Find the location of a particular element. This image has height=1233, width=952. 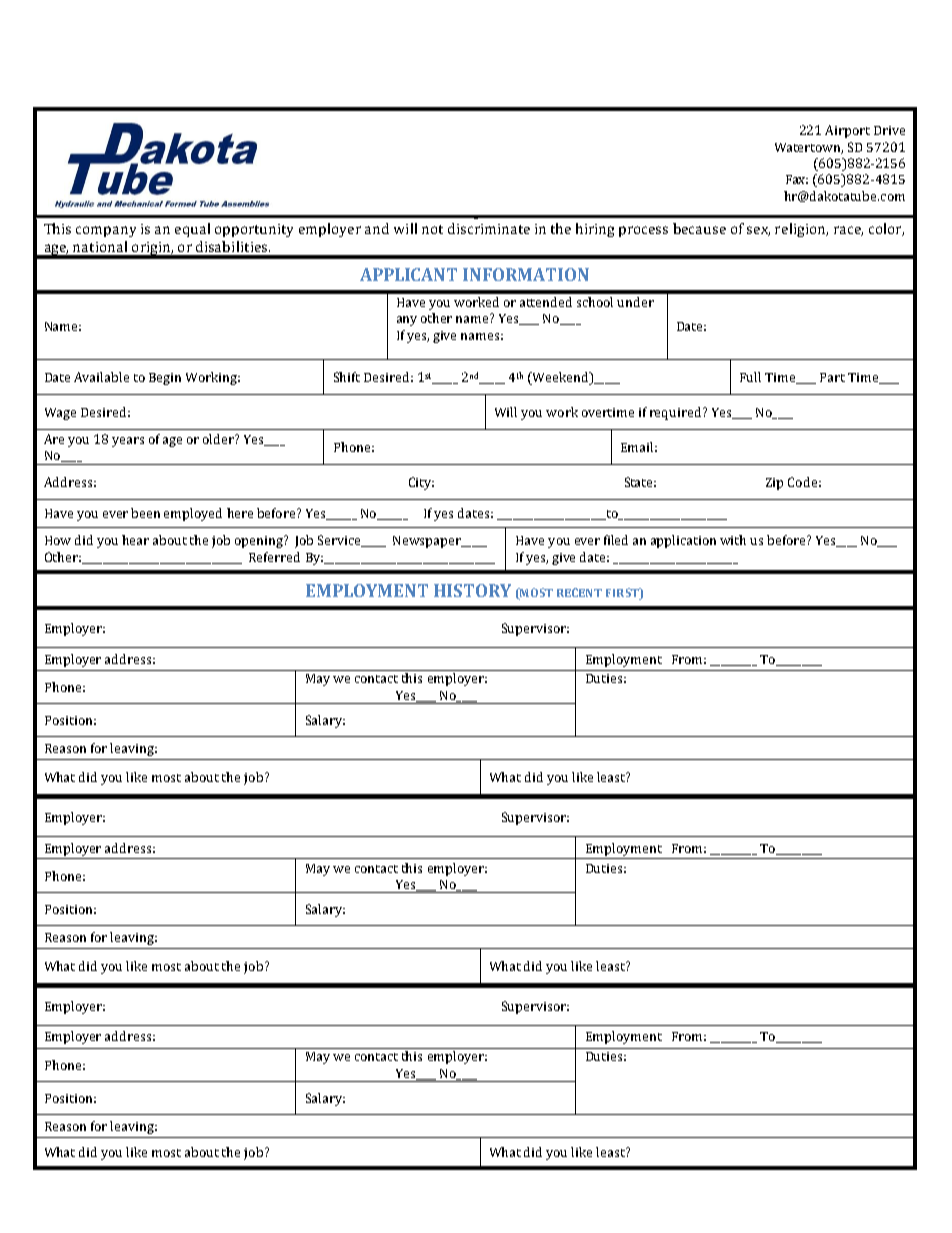

years is located at coordinates (128, 442).
